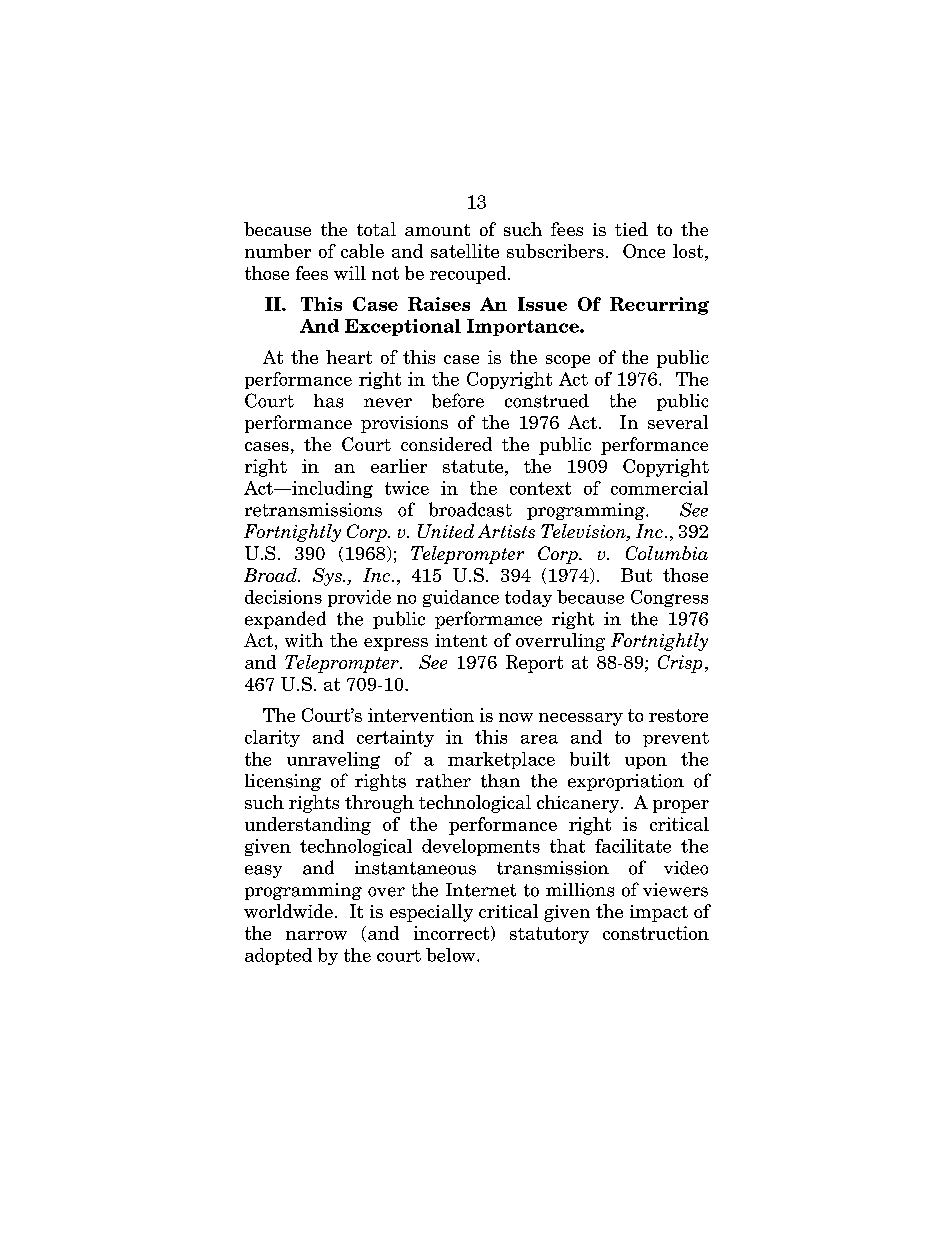 This screenshot has height=1233, width=952. What do you see at coordinates (328, 401) in the screenshot?
I see `has` at bounding box center [328, 401].
